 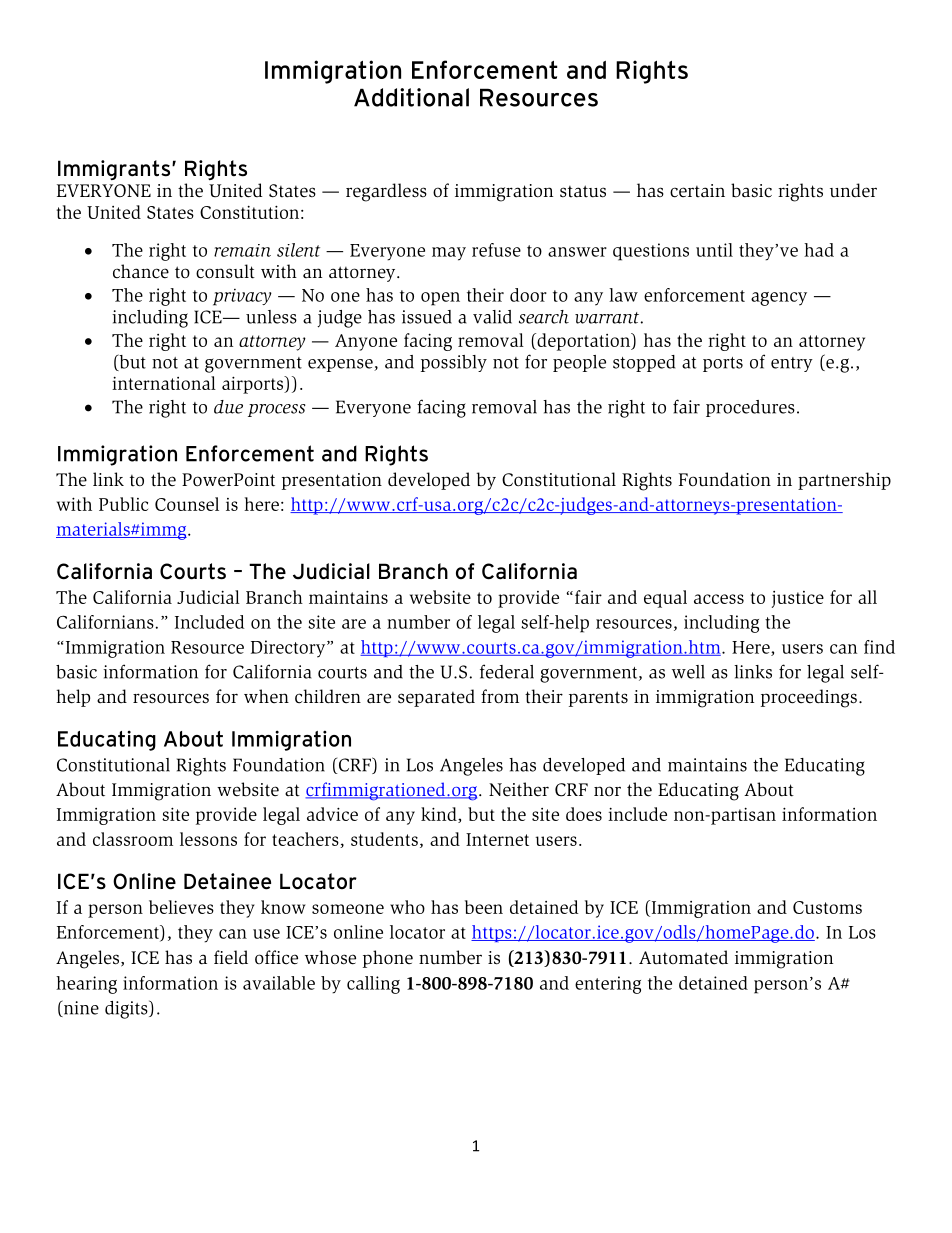 I want to click on Neither, so click(x=519, y=789).
